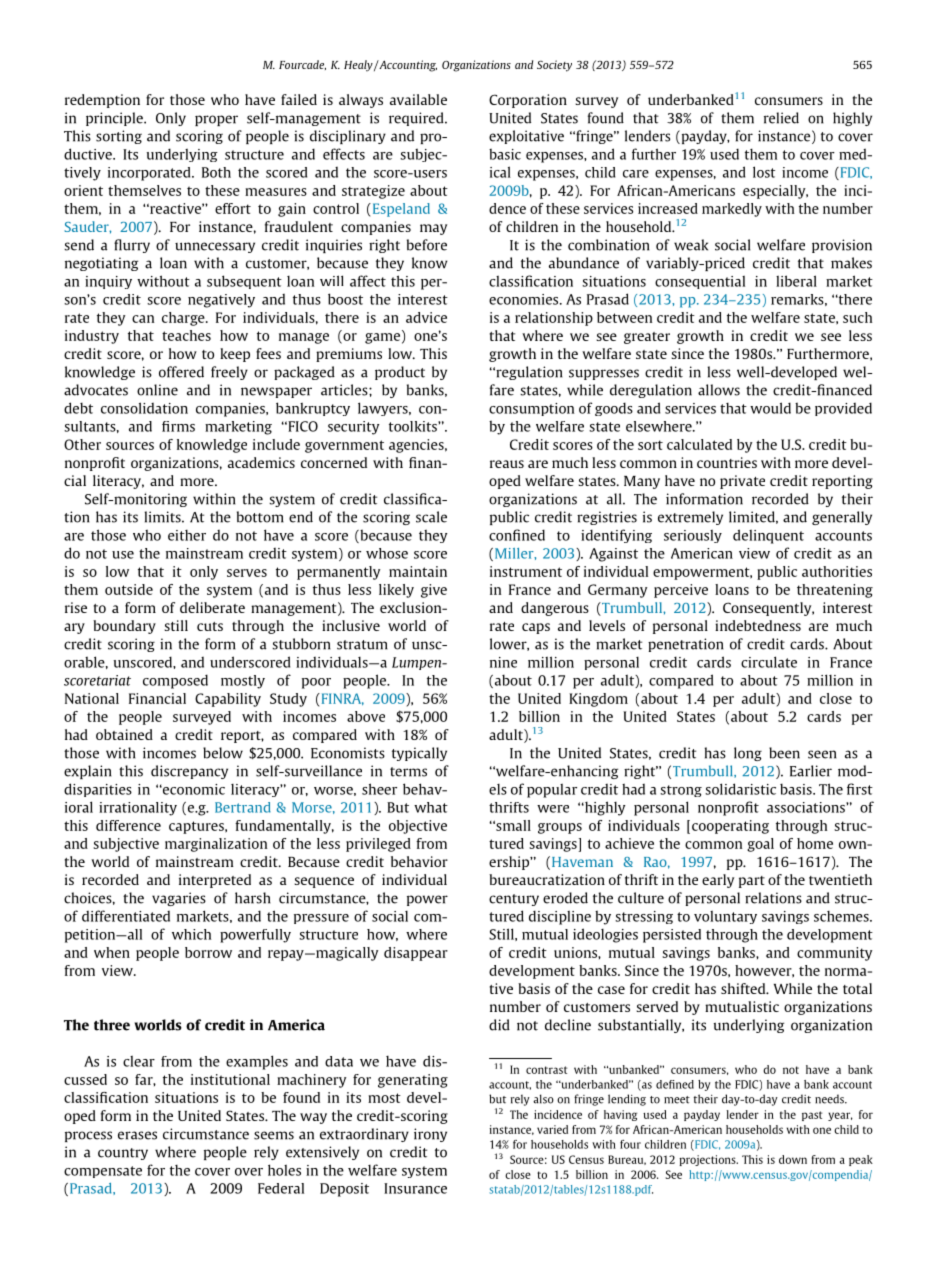 The width and height of the screenshot is (944, 1288). What do you see at coordinates (727, 462) in the screenshot?
I see `countries` at bounding box center [727, 462].
